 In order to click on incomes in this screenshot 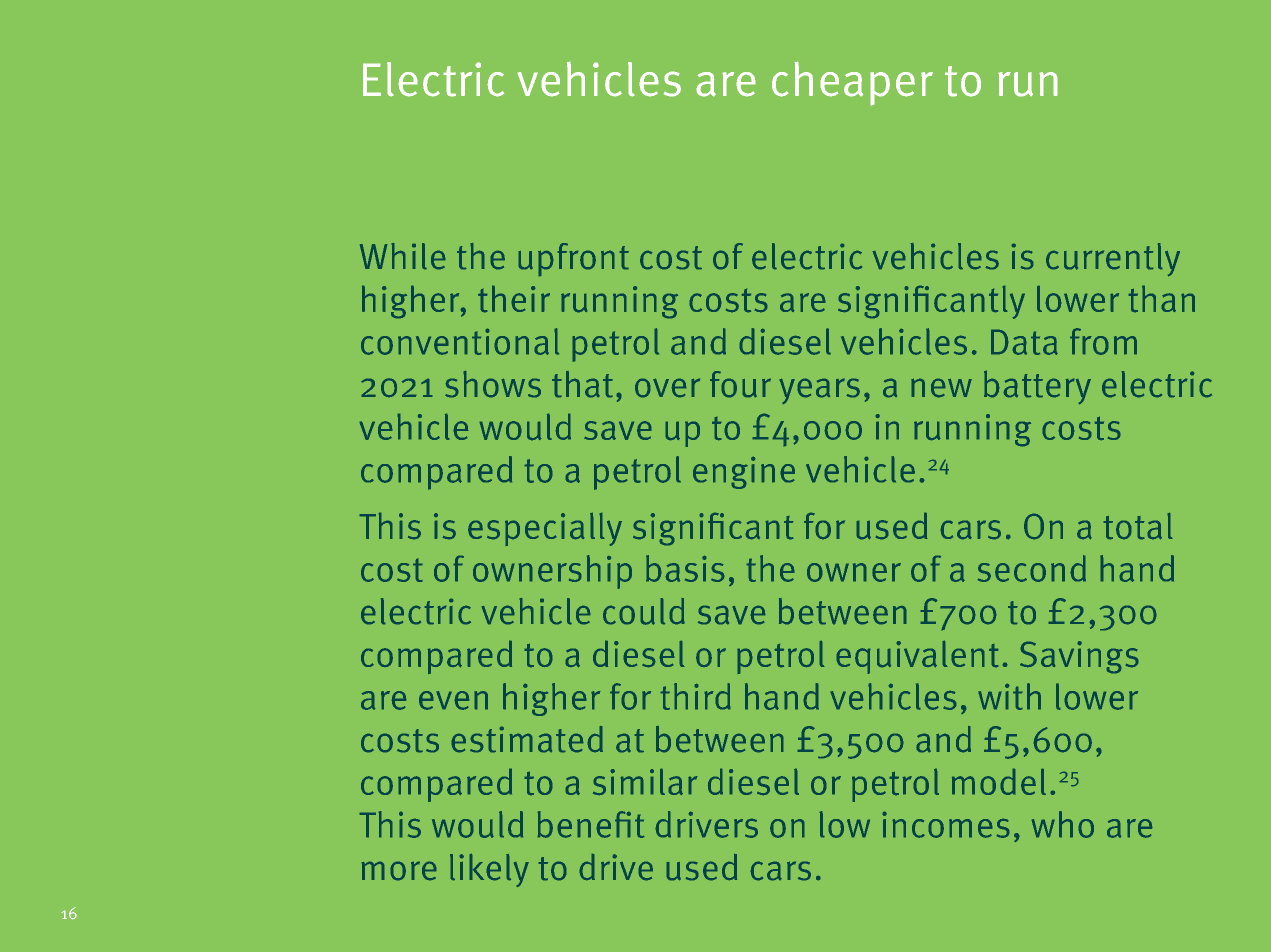, I will do `click(946, 825)`.
